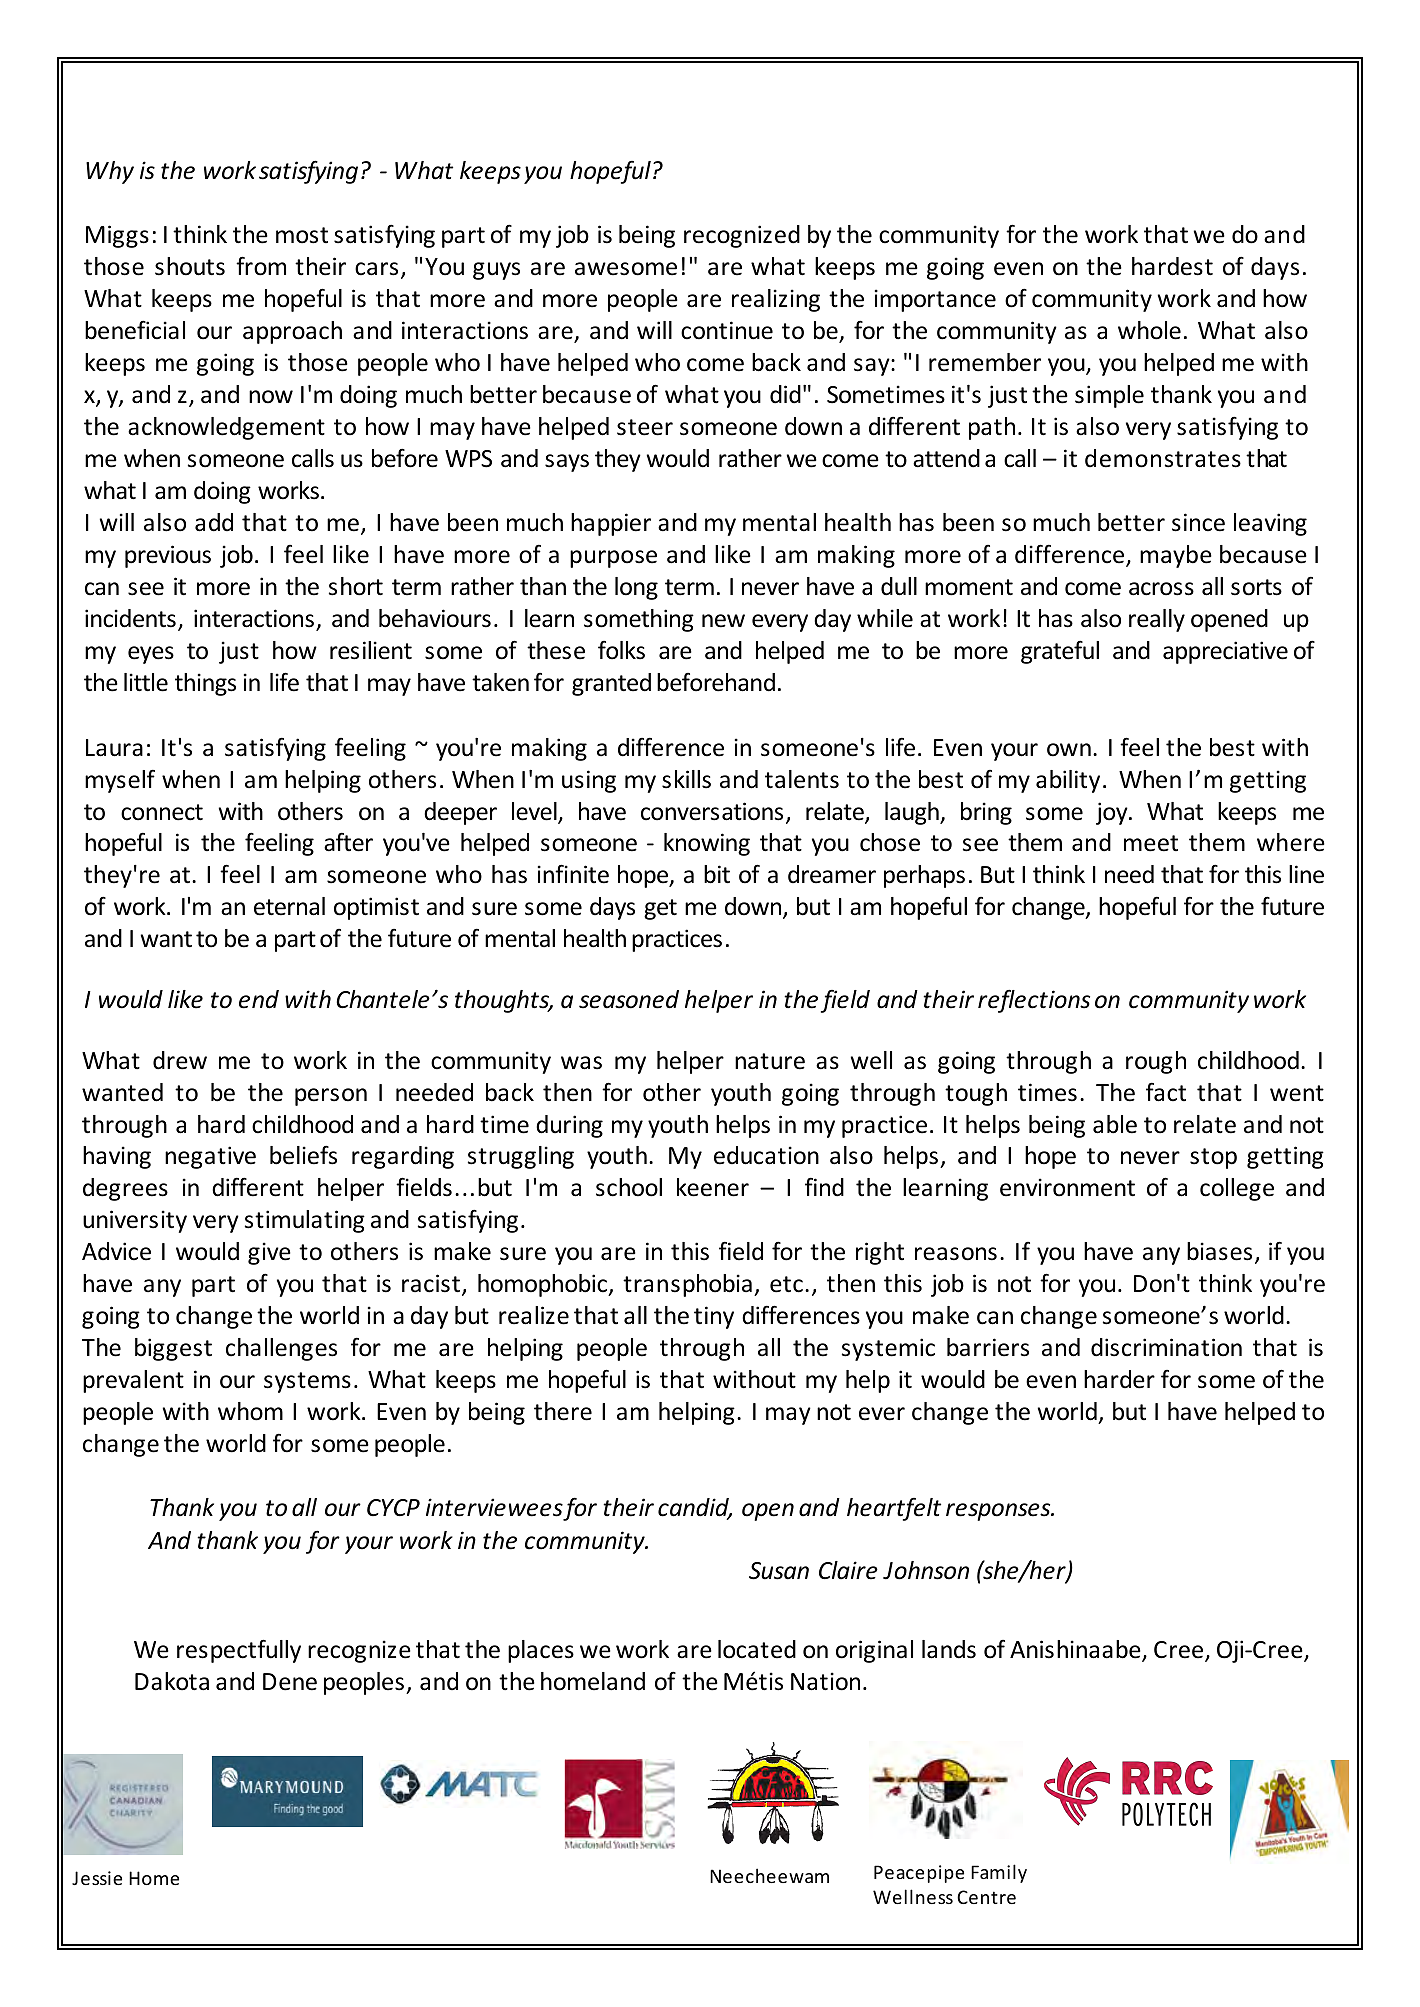 Image resolution: width=1420 pixels, height=2007 pixels. I want to click on tiny, so click(714, 1317).
